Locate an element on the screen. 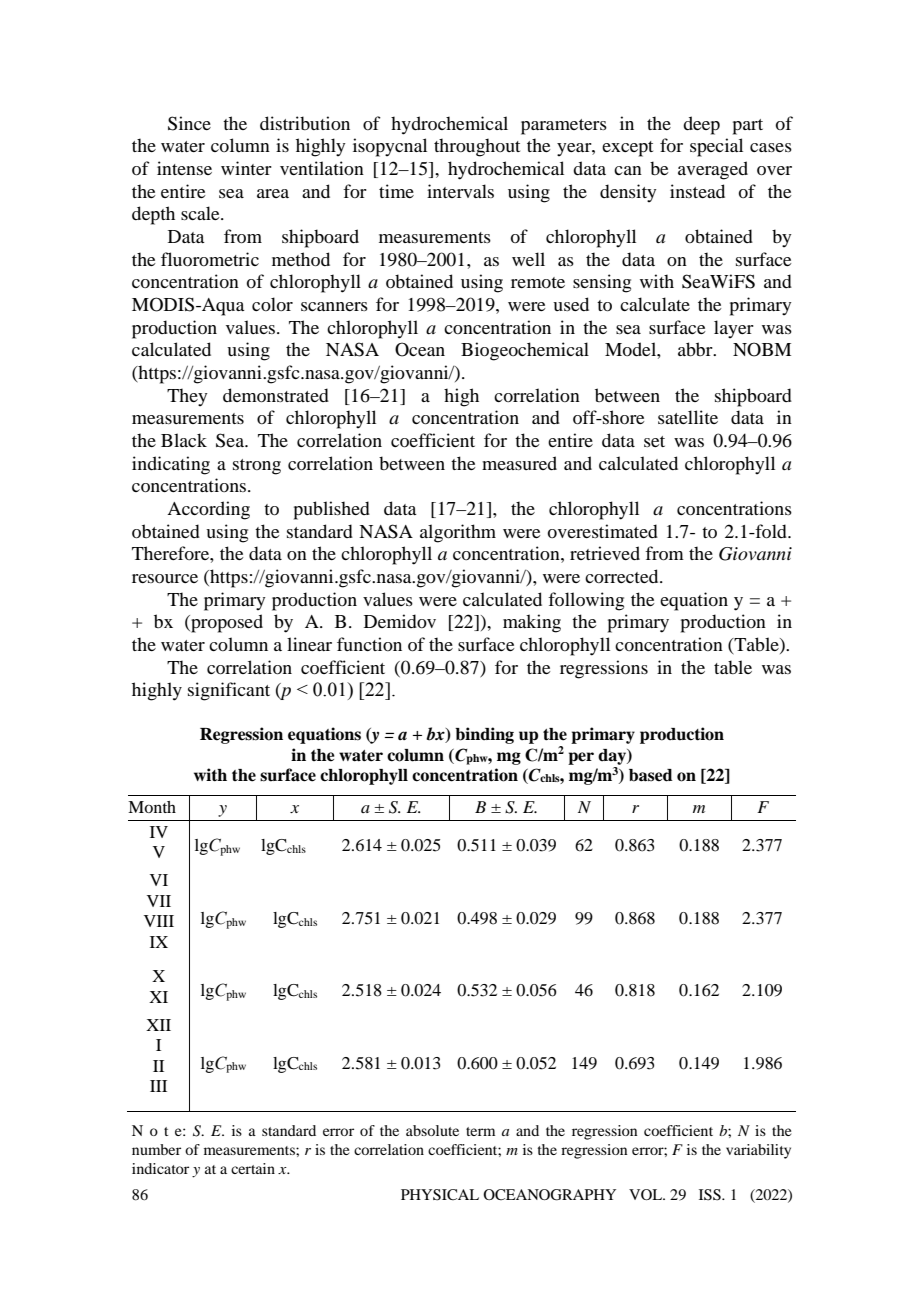 The image size is (924, 1305). algorithm is located at coordinates (458, 533).
